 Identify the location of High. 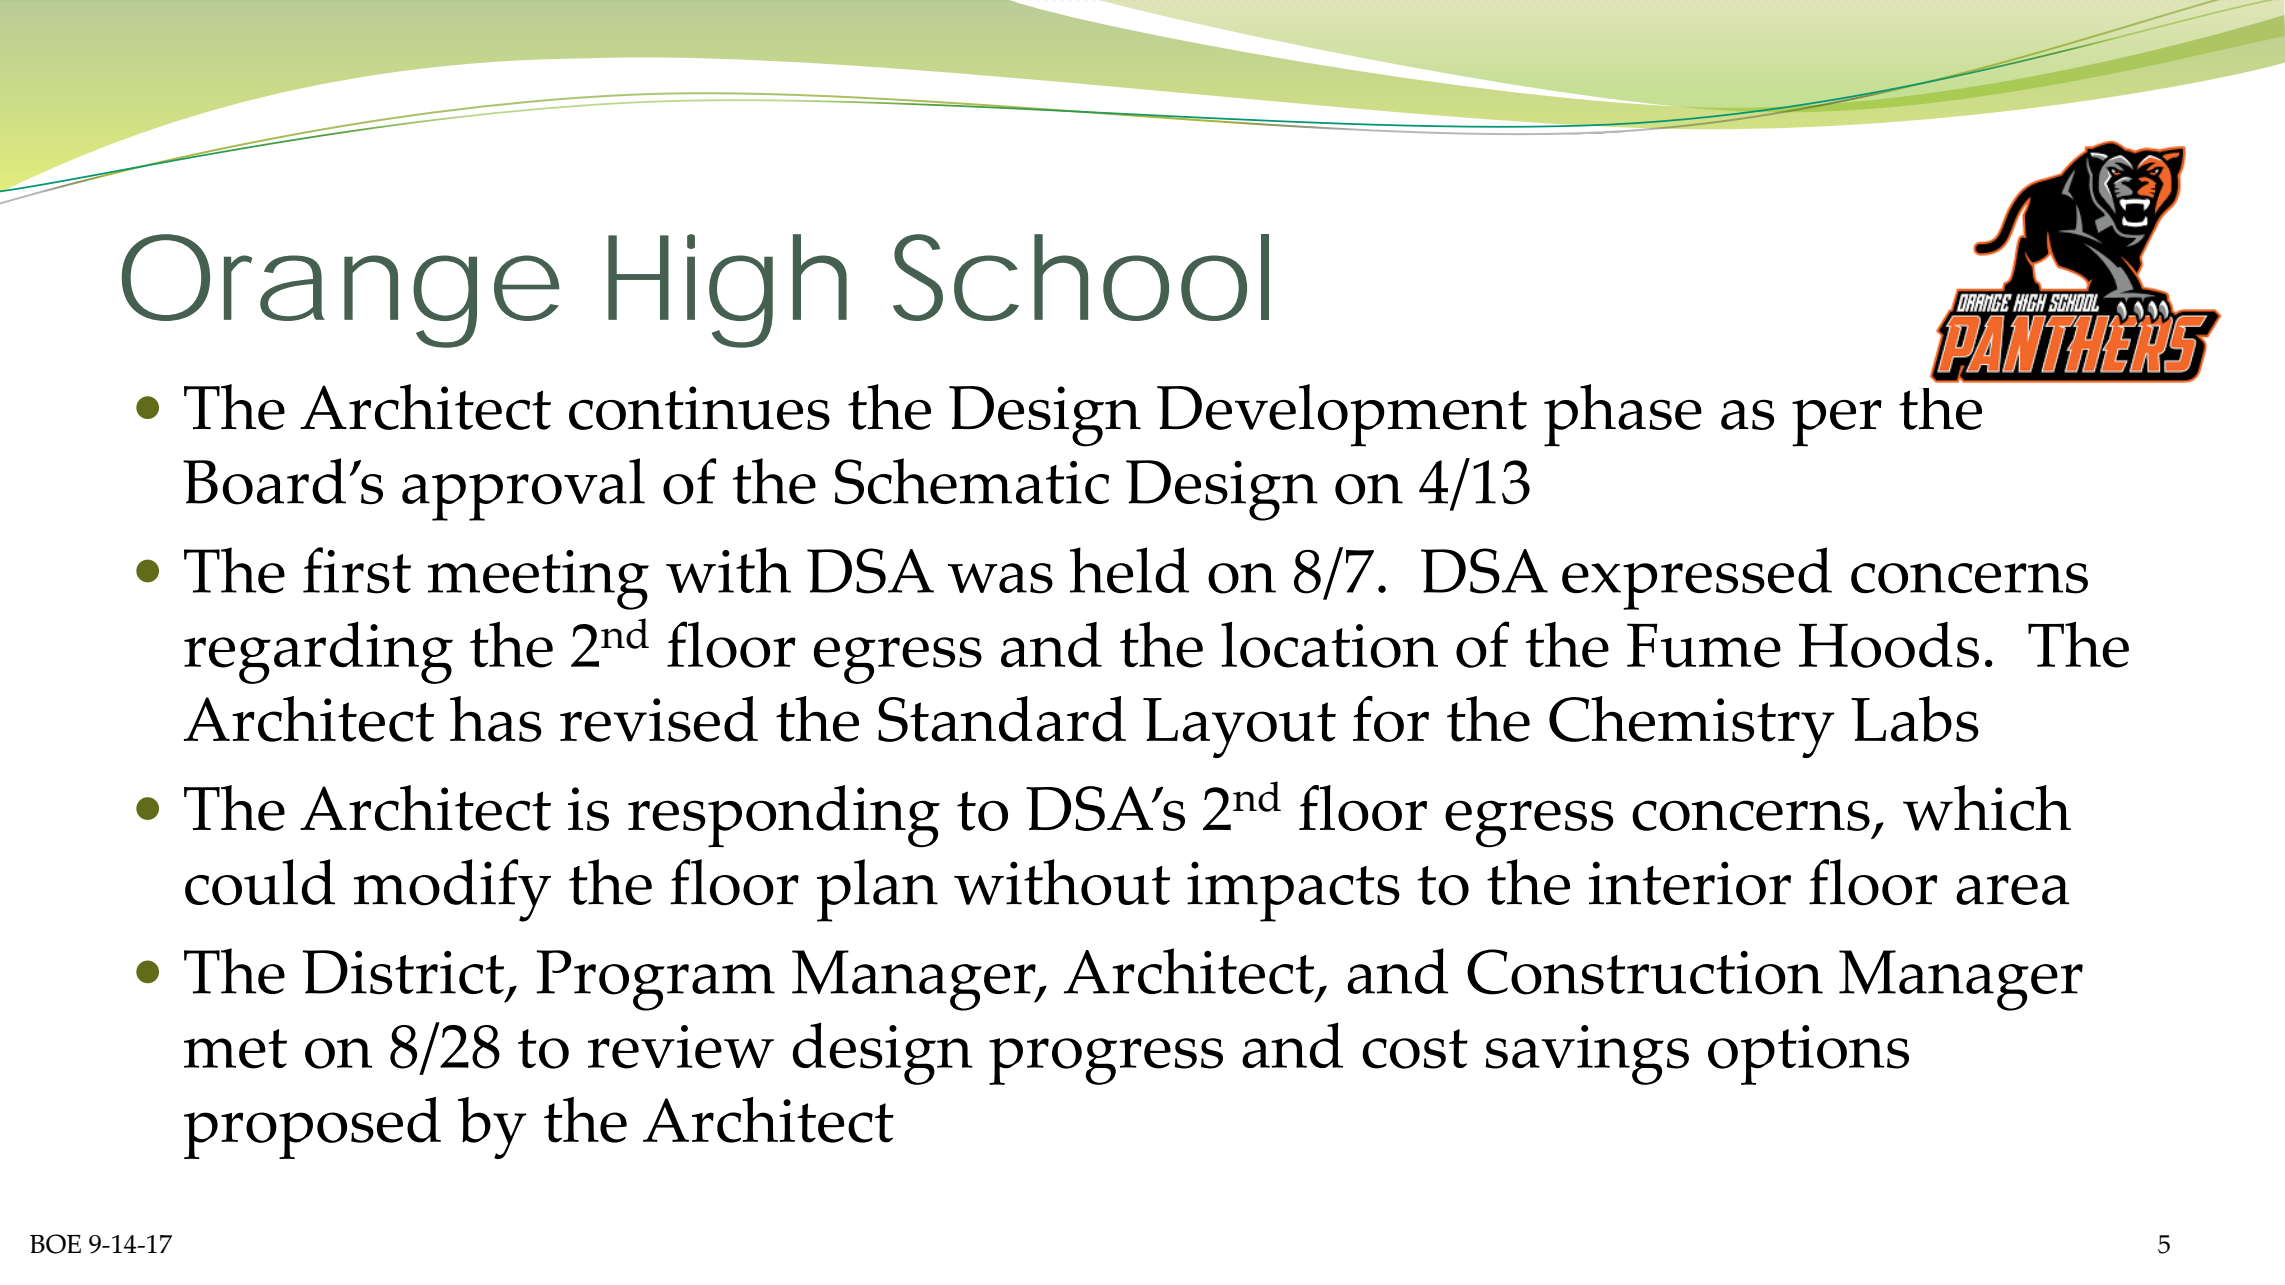
(727, 291).
